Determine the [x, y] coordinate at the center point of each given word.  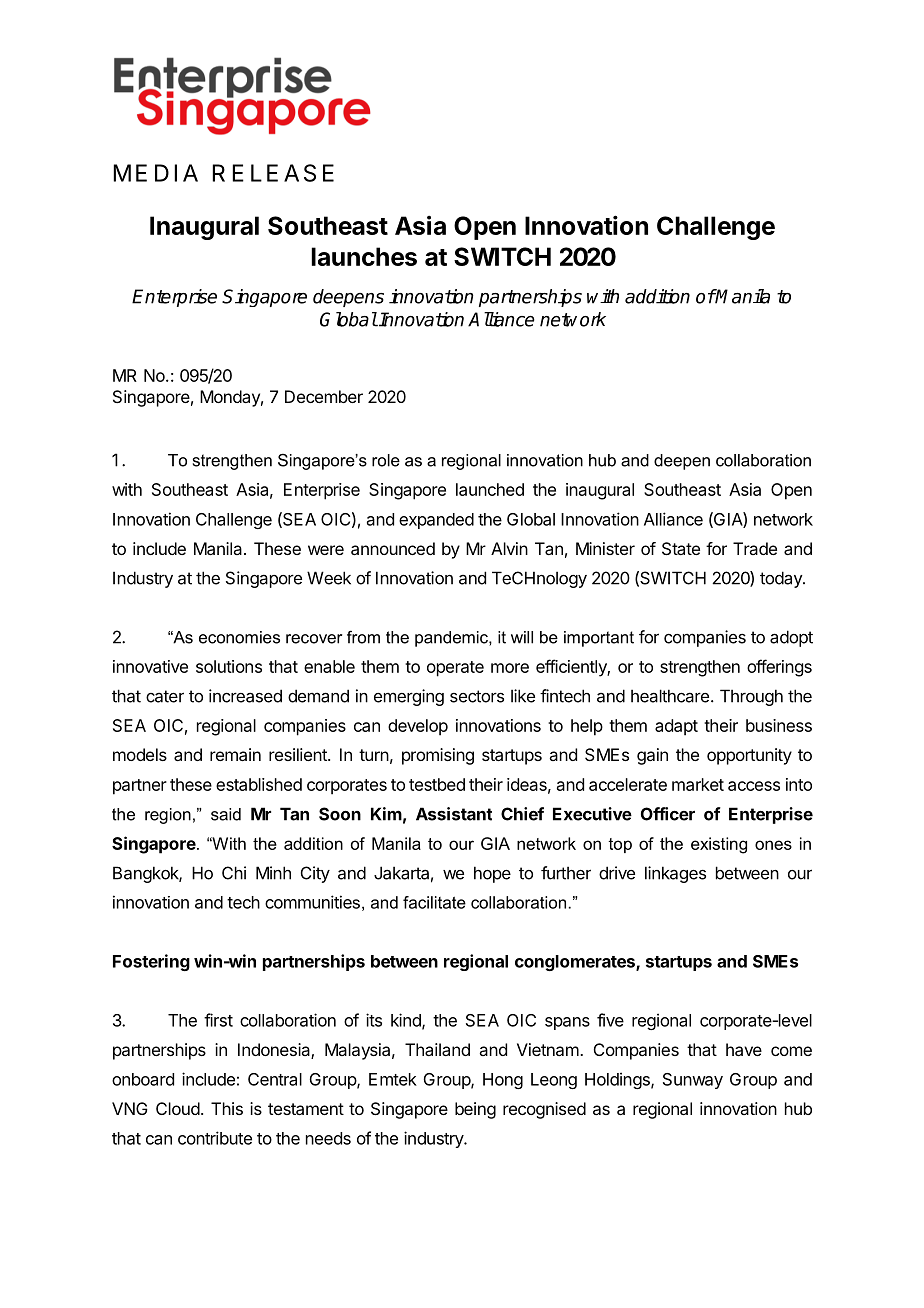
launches [364, 256]
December [324, 396]
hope [492, 874]
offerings [779, 668]
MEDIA [155, 173]
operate [455, 669]
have [744, 1049]
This [227, 1108]
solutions [229, 666]
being [475, 1110]
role [386, 460]
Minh [273, 873]
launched [490, 489]
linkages [675, 874]
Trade [755, 548]
